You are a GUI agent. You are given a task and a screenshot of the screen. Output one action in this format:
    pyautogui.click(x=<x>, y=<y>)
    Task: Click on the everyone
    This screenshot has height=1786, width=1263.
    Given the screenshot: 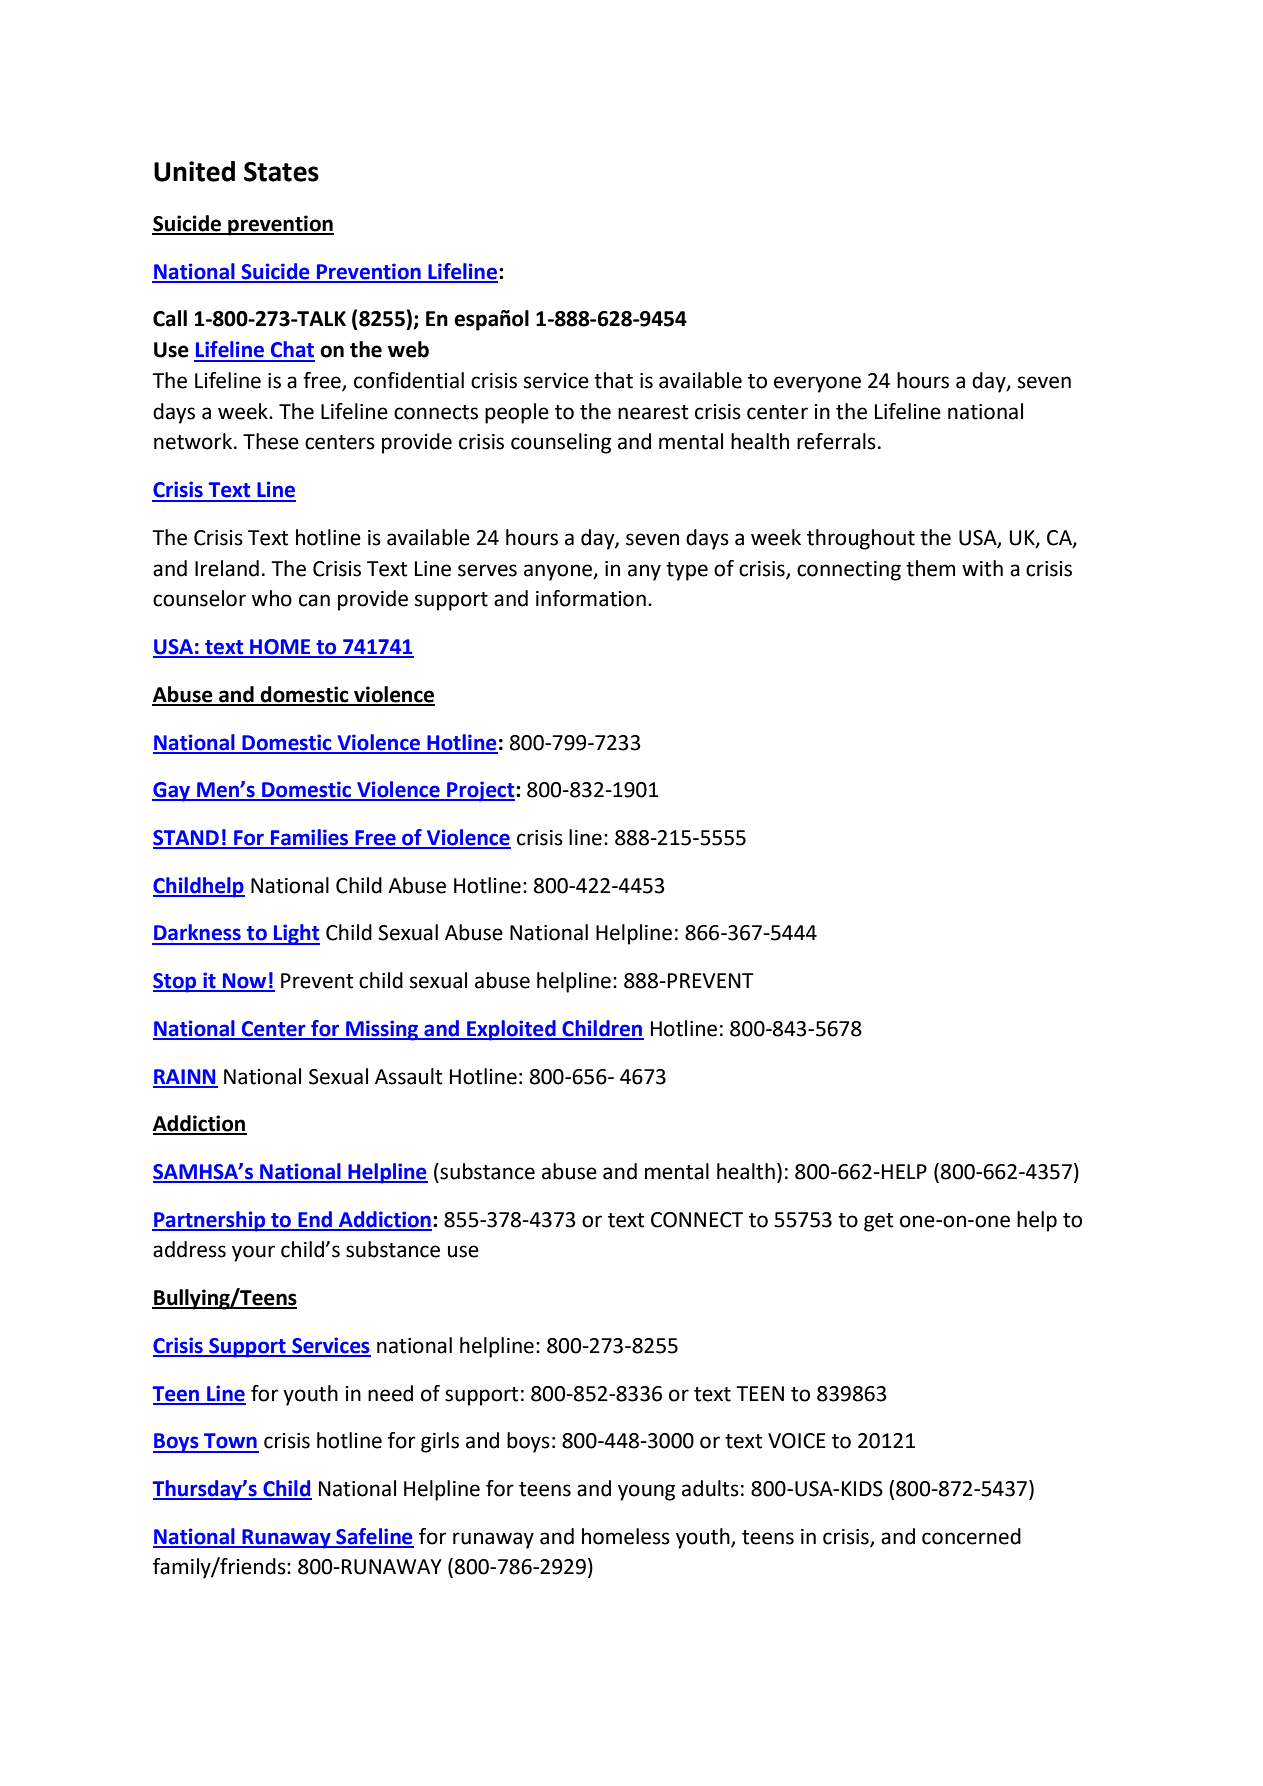 What is the action you would take?
    pyautogui.click(x=817, y=384)
